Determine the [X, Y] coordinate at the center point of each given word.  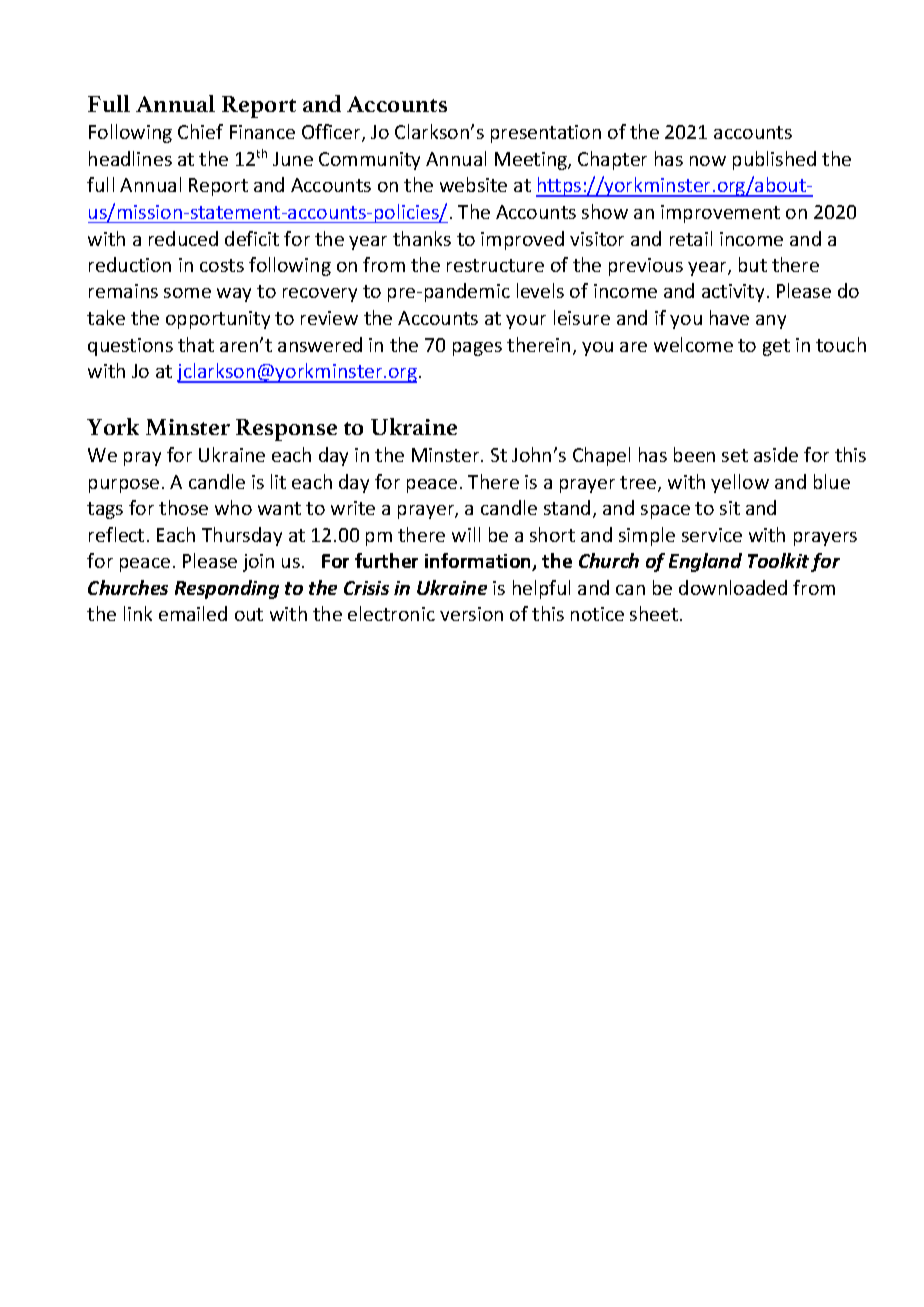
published [774, 160]
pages [477, 349]
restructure [495, 265]
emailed [193, 613]
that [196, 344]
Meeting [532, 161]
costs [222, 265]
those [183, 507]
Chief [200, 131]
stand [567, 507]
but [753, 264]
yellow [740, 483]
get [776, 347]
